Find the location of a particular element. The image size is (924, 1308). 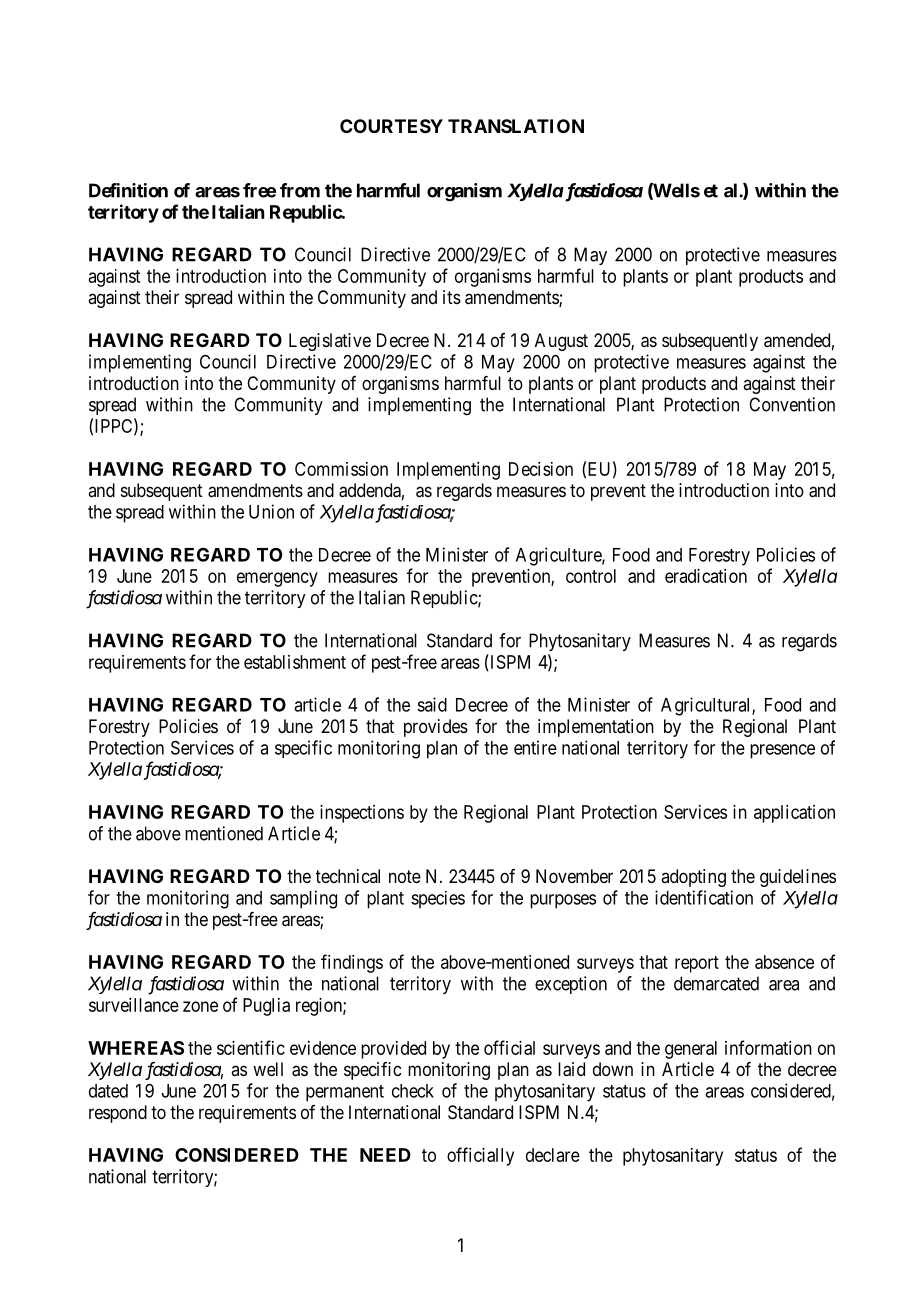

eradication is located at coordinates (706, 576).
